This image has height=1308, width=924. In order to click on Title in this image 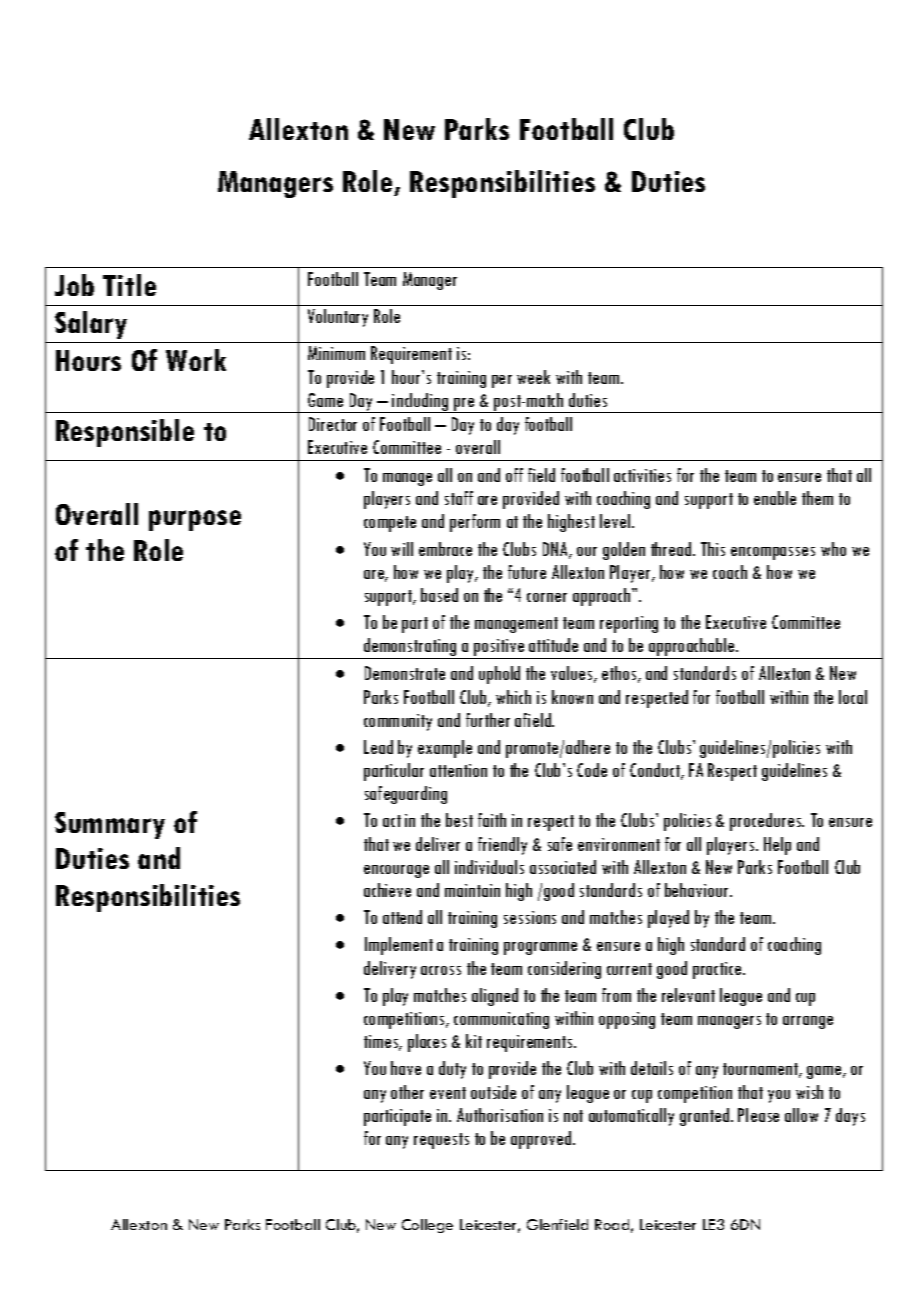, I will do `click(129, 285)`.
